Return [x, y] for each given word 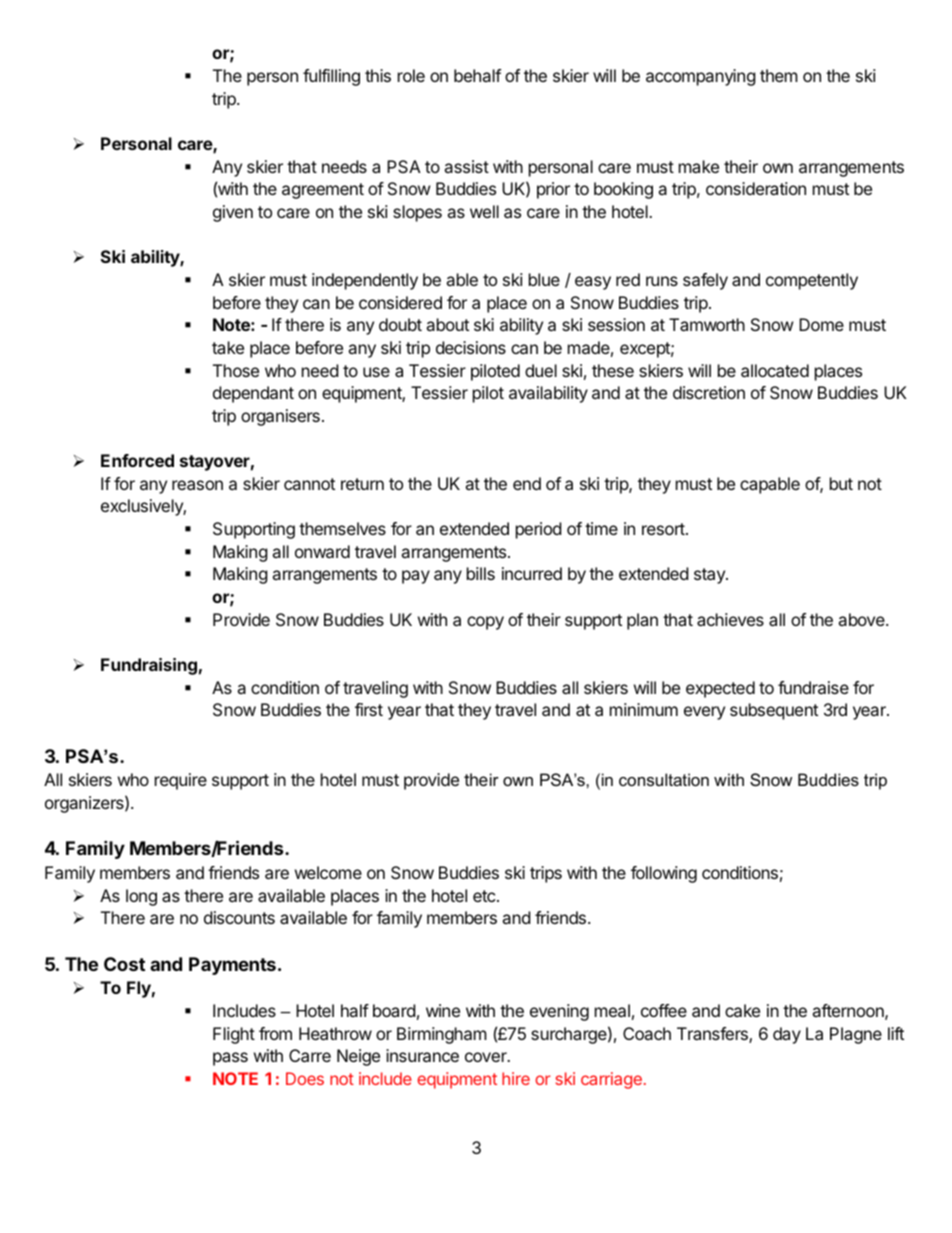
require [181, 781]
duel [541, 370]
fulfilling [331, 77]
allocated [775, 370]
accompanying [701, 77]
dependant [253, 394]
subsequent [774, 711]
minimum [644, 709]
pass [230, 1059]
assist [466, 166]
